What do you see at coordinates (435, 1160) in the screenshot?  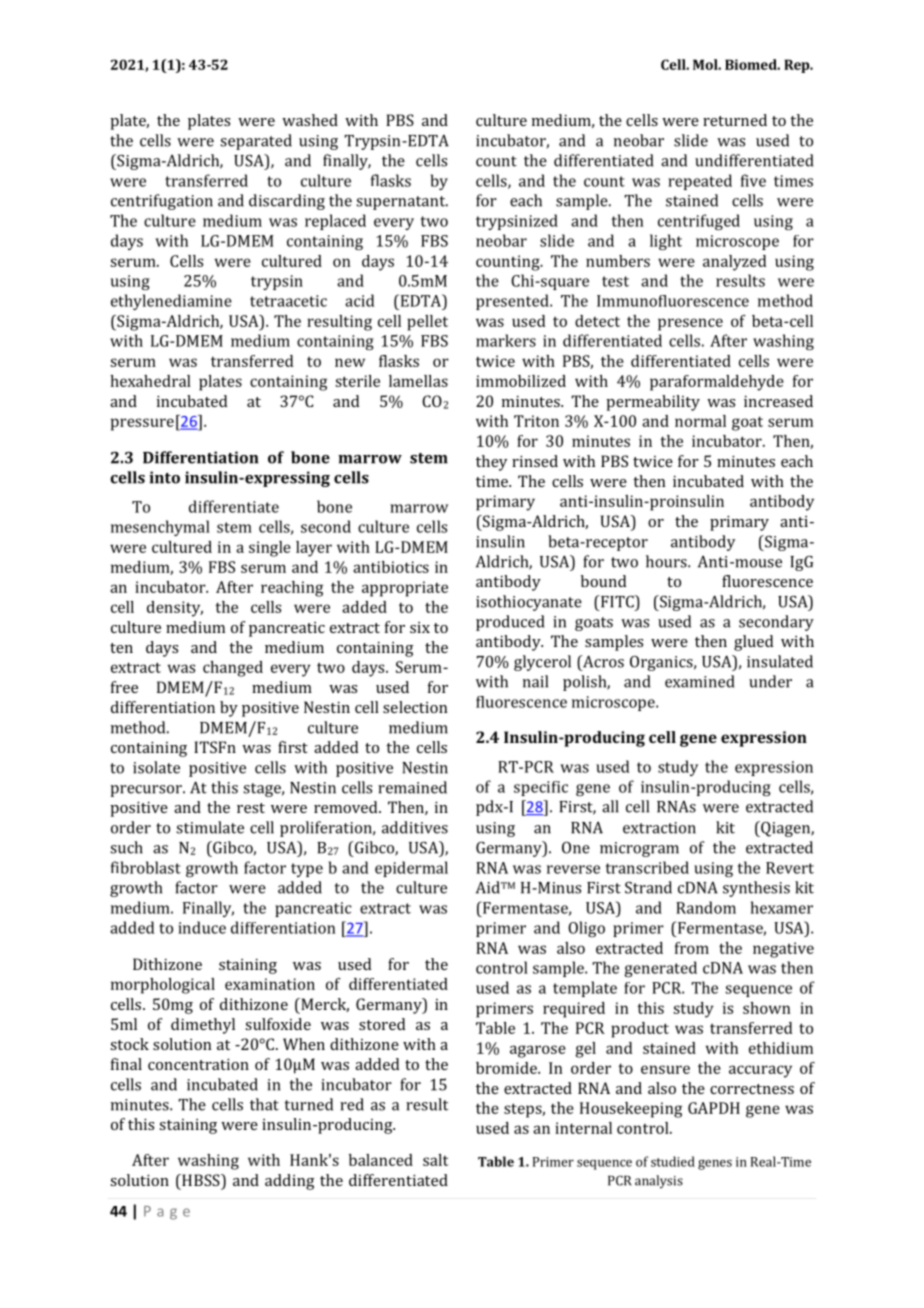 I see `salt` at bounding box center [435, 1160].
